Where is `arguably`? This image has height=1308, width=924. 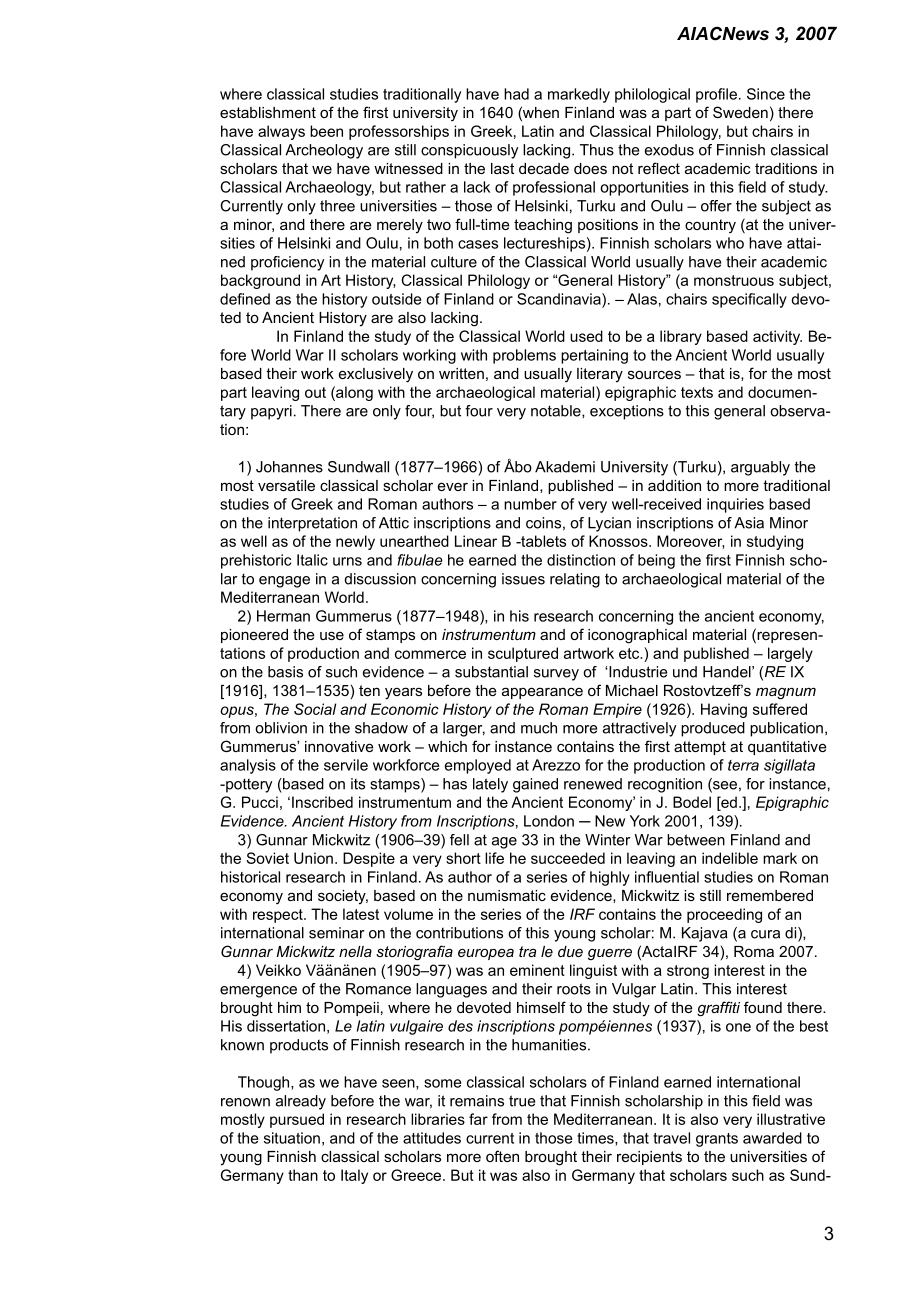
arguably is located at coordinates (760, 468).
